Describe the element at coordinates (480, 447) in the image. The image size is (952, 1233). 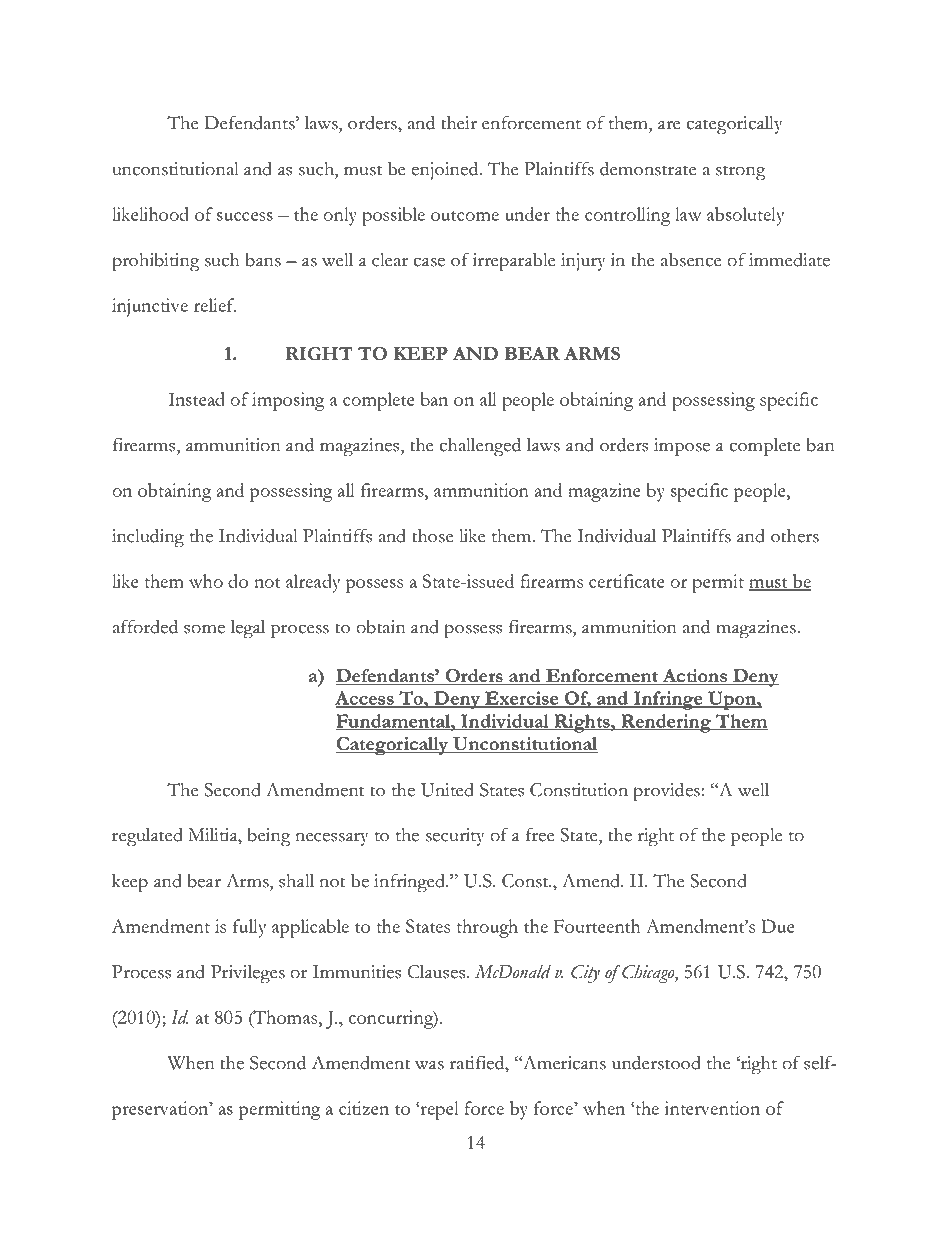
I see `challenged` at that location.
